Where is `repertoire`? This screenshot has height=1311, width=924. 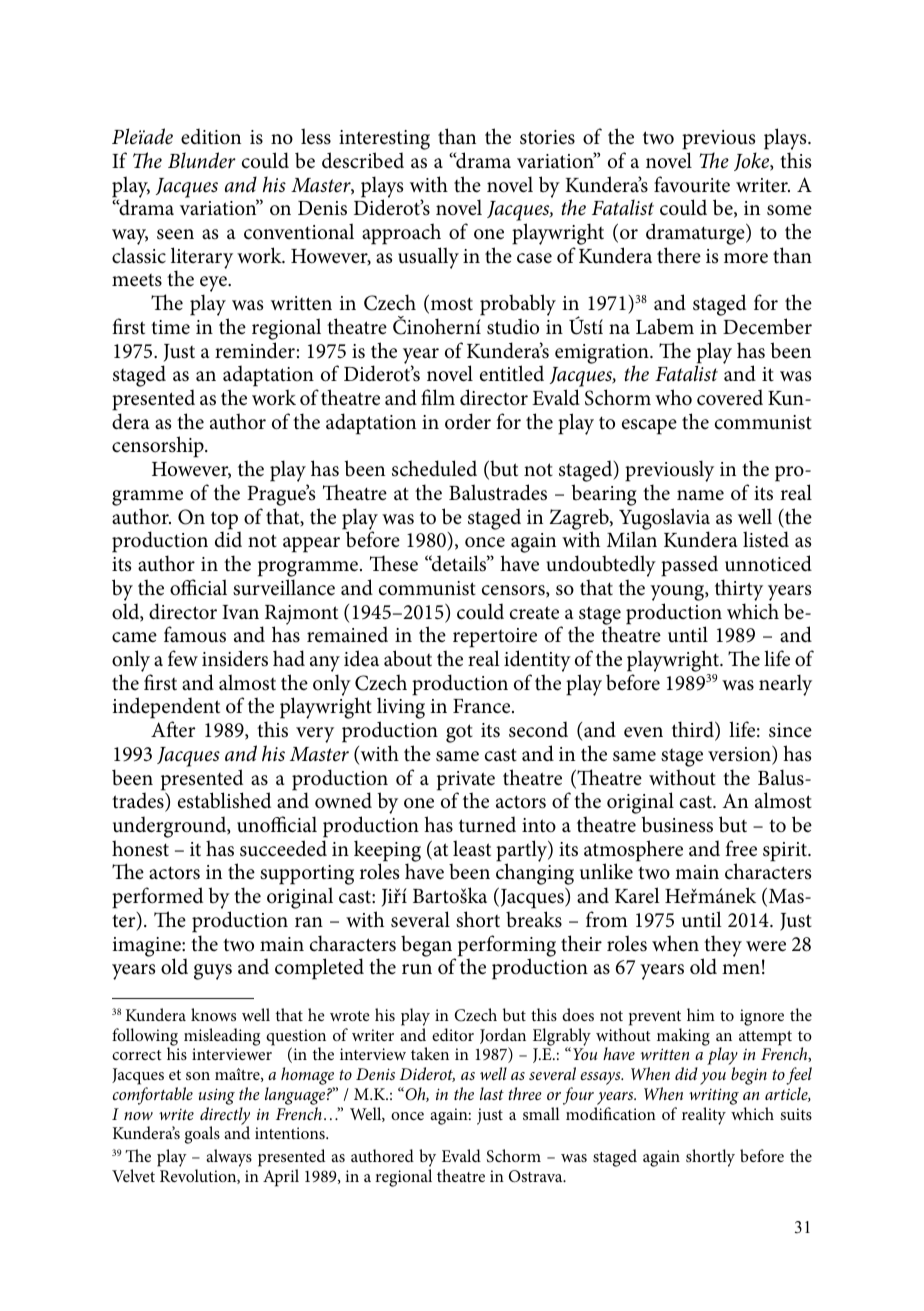
repertoire is located at coordinates (495, 638).
